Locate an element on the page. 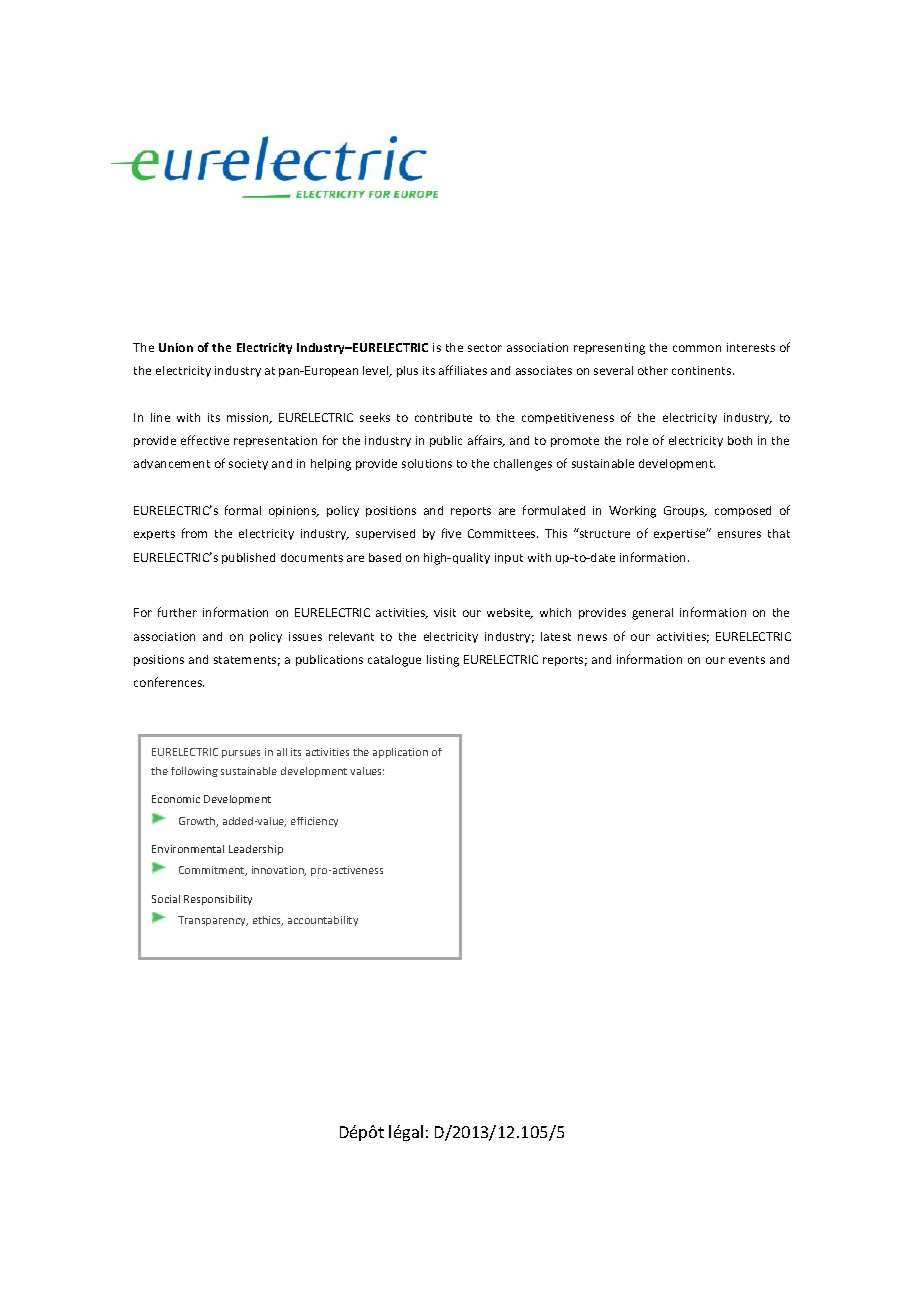 This page has height=1308, width=924. continents is located at coordinates (703, 370).
